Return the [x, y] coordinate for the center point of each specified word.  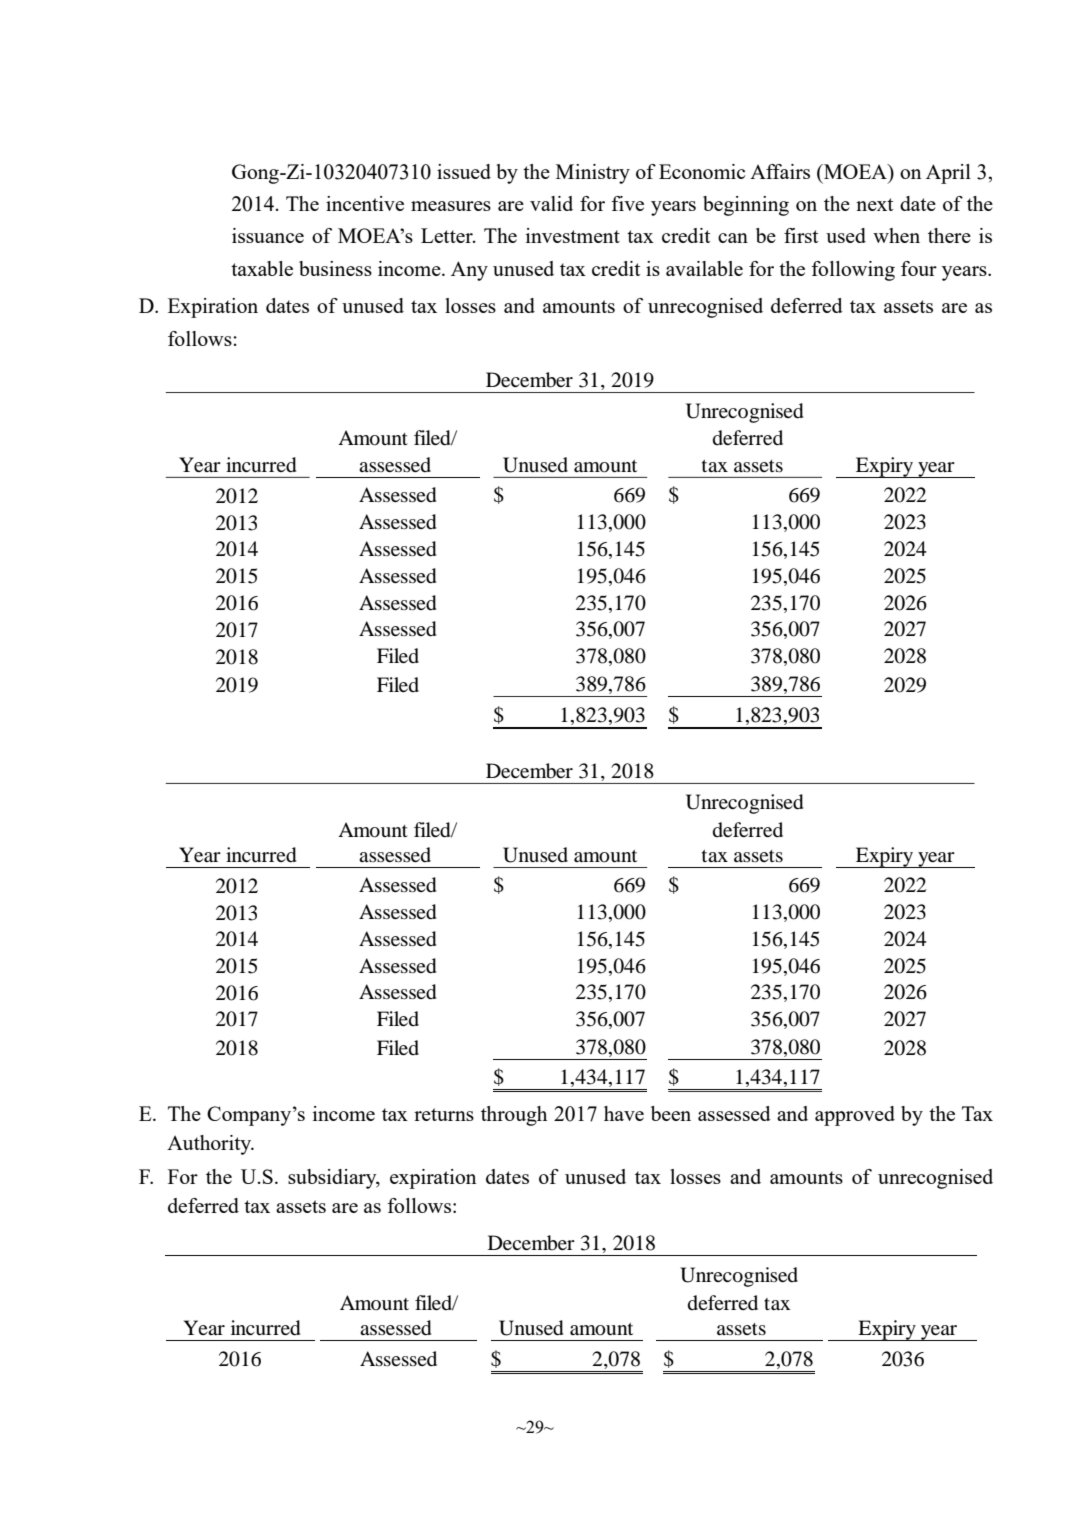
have [624, 1113]
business [335, 268]
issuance [268, 235]
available [704, 268]
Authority [210, 1145]
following [853, 271]
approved [855, 1116]
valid [551, 203]
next [874, 204]
